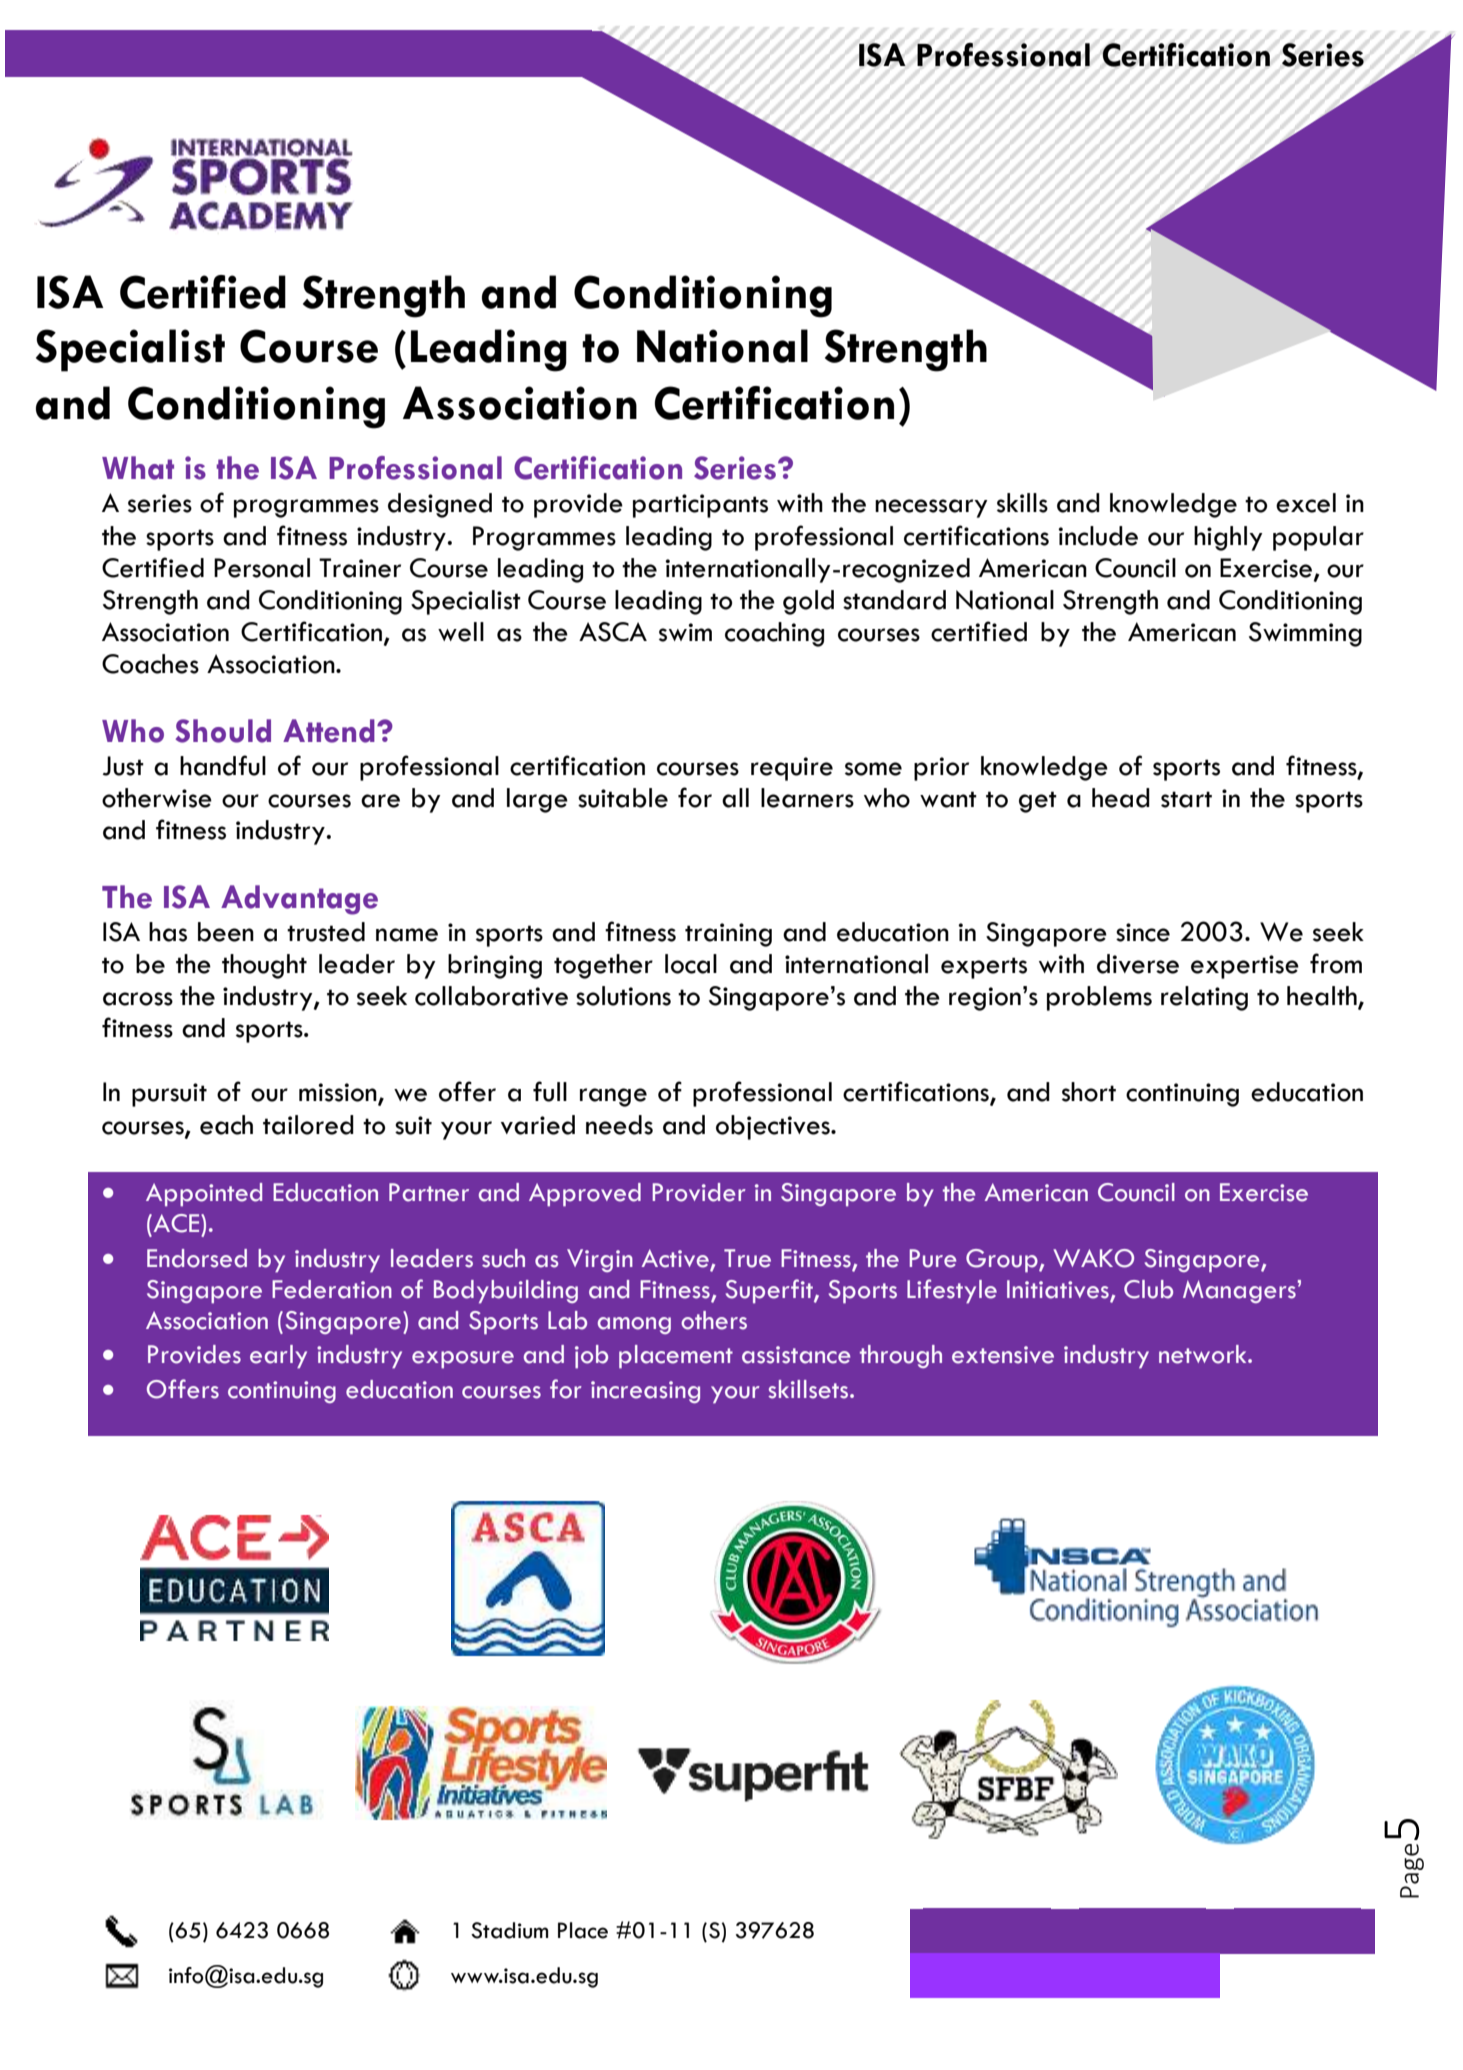 The width and height of the screenshot is (1463, 2070). What do you see at coordinates (1143, 932) in the screenshot?
I see `since` at bounding box center [1143, 932].
